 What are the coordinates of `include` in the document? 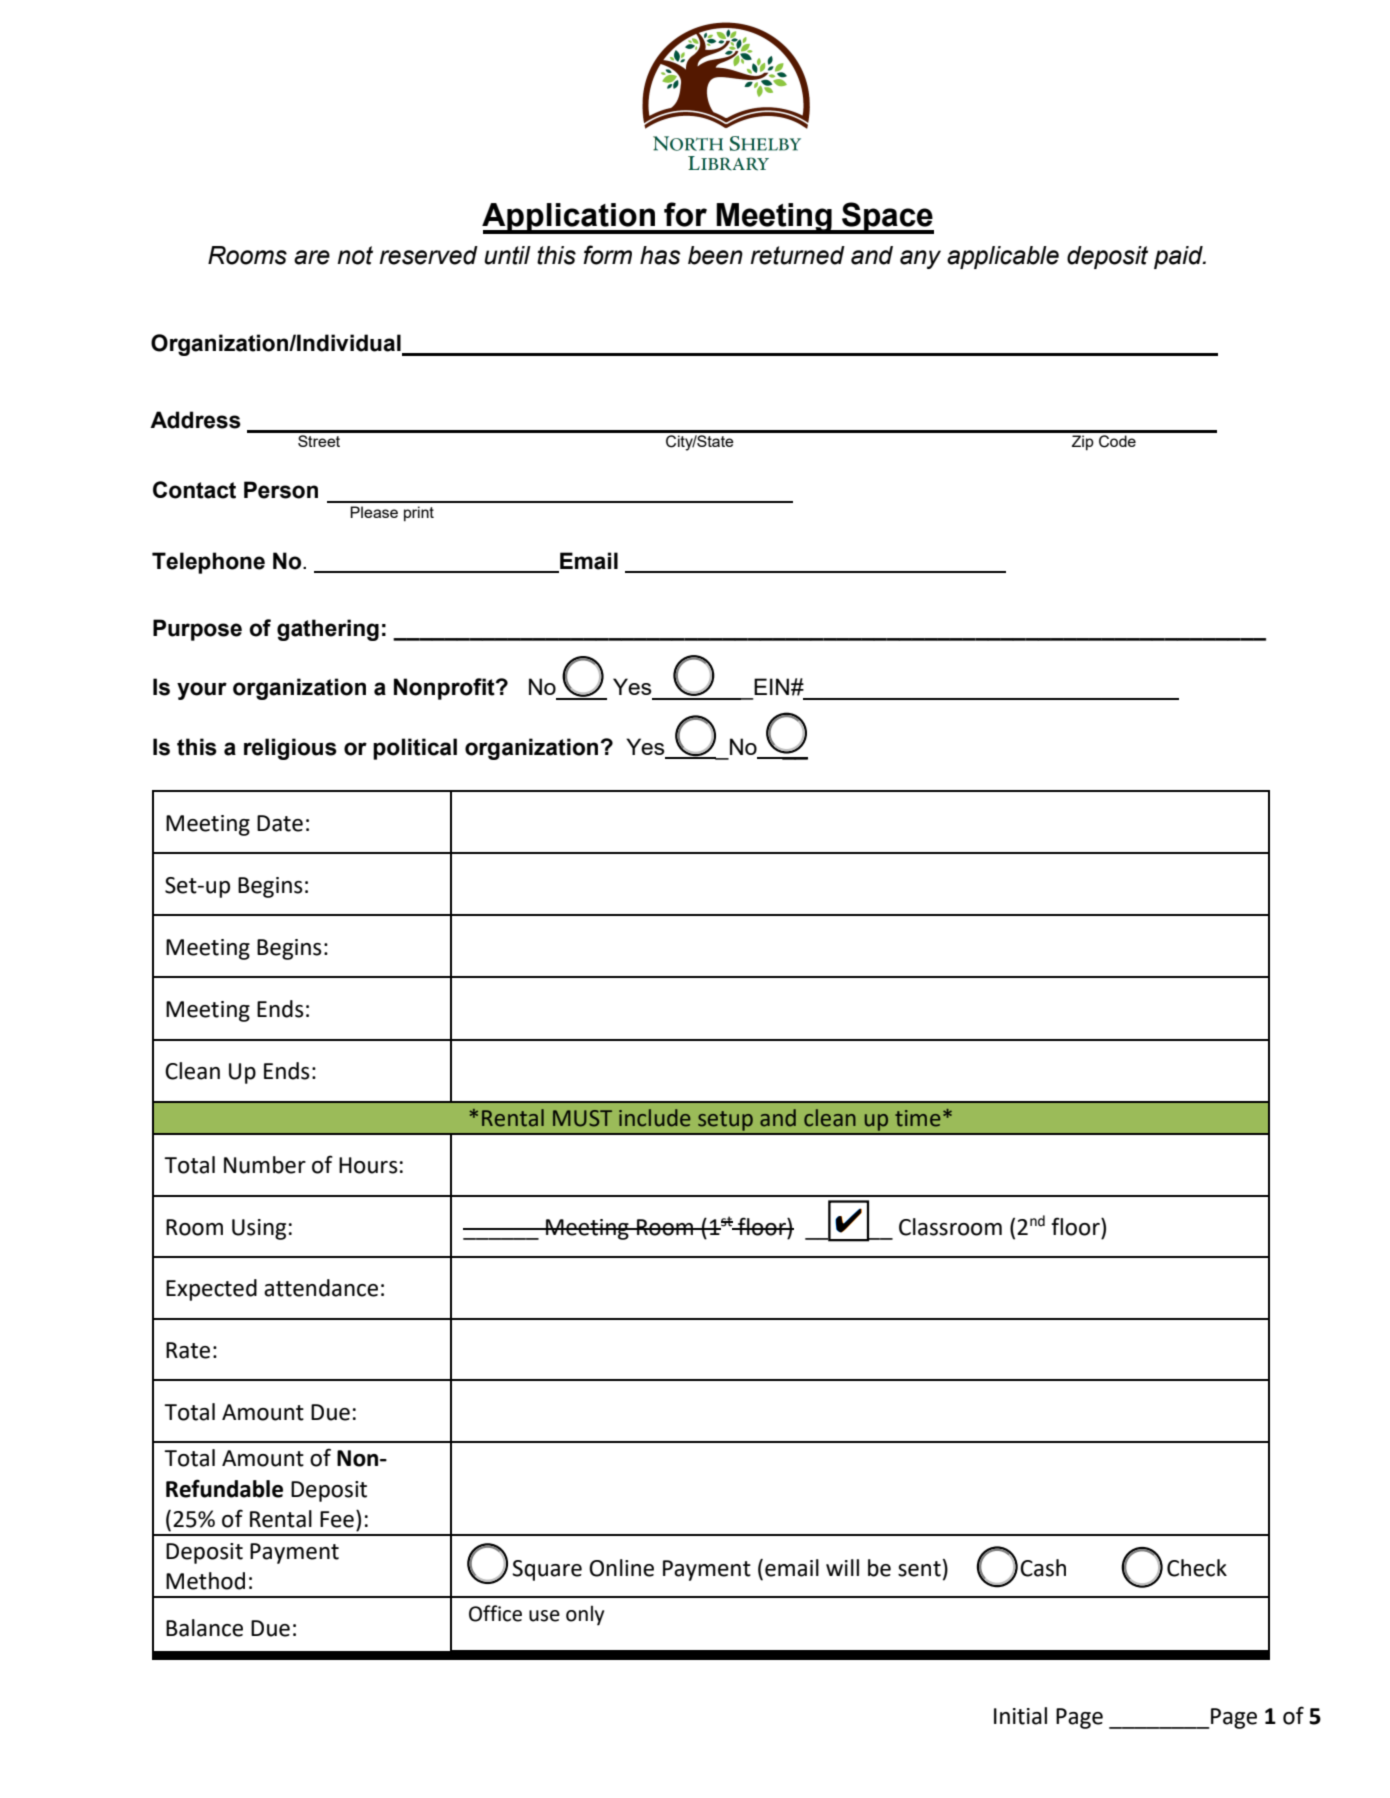 It's located at (654, 1118).
